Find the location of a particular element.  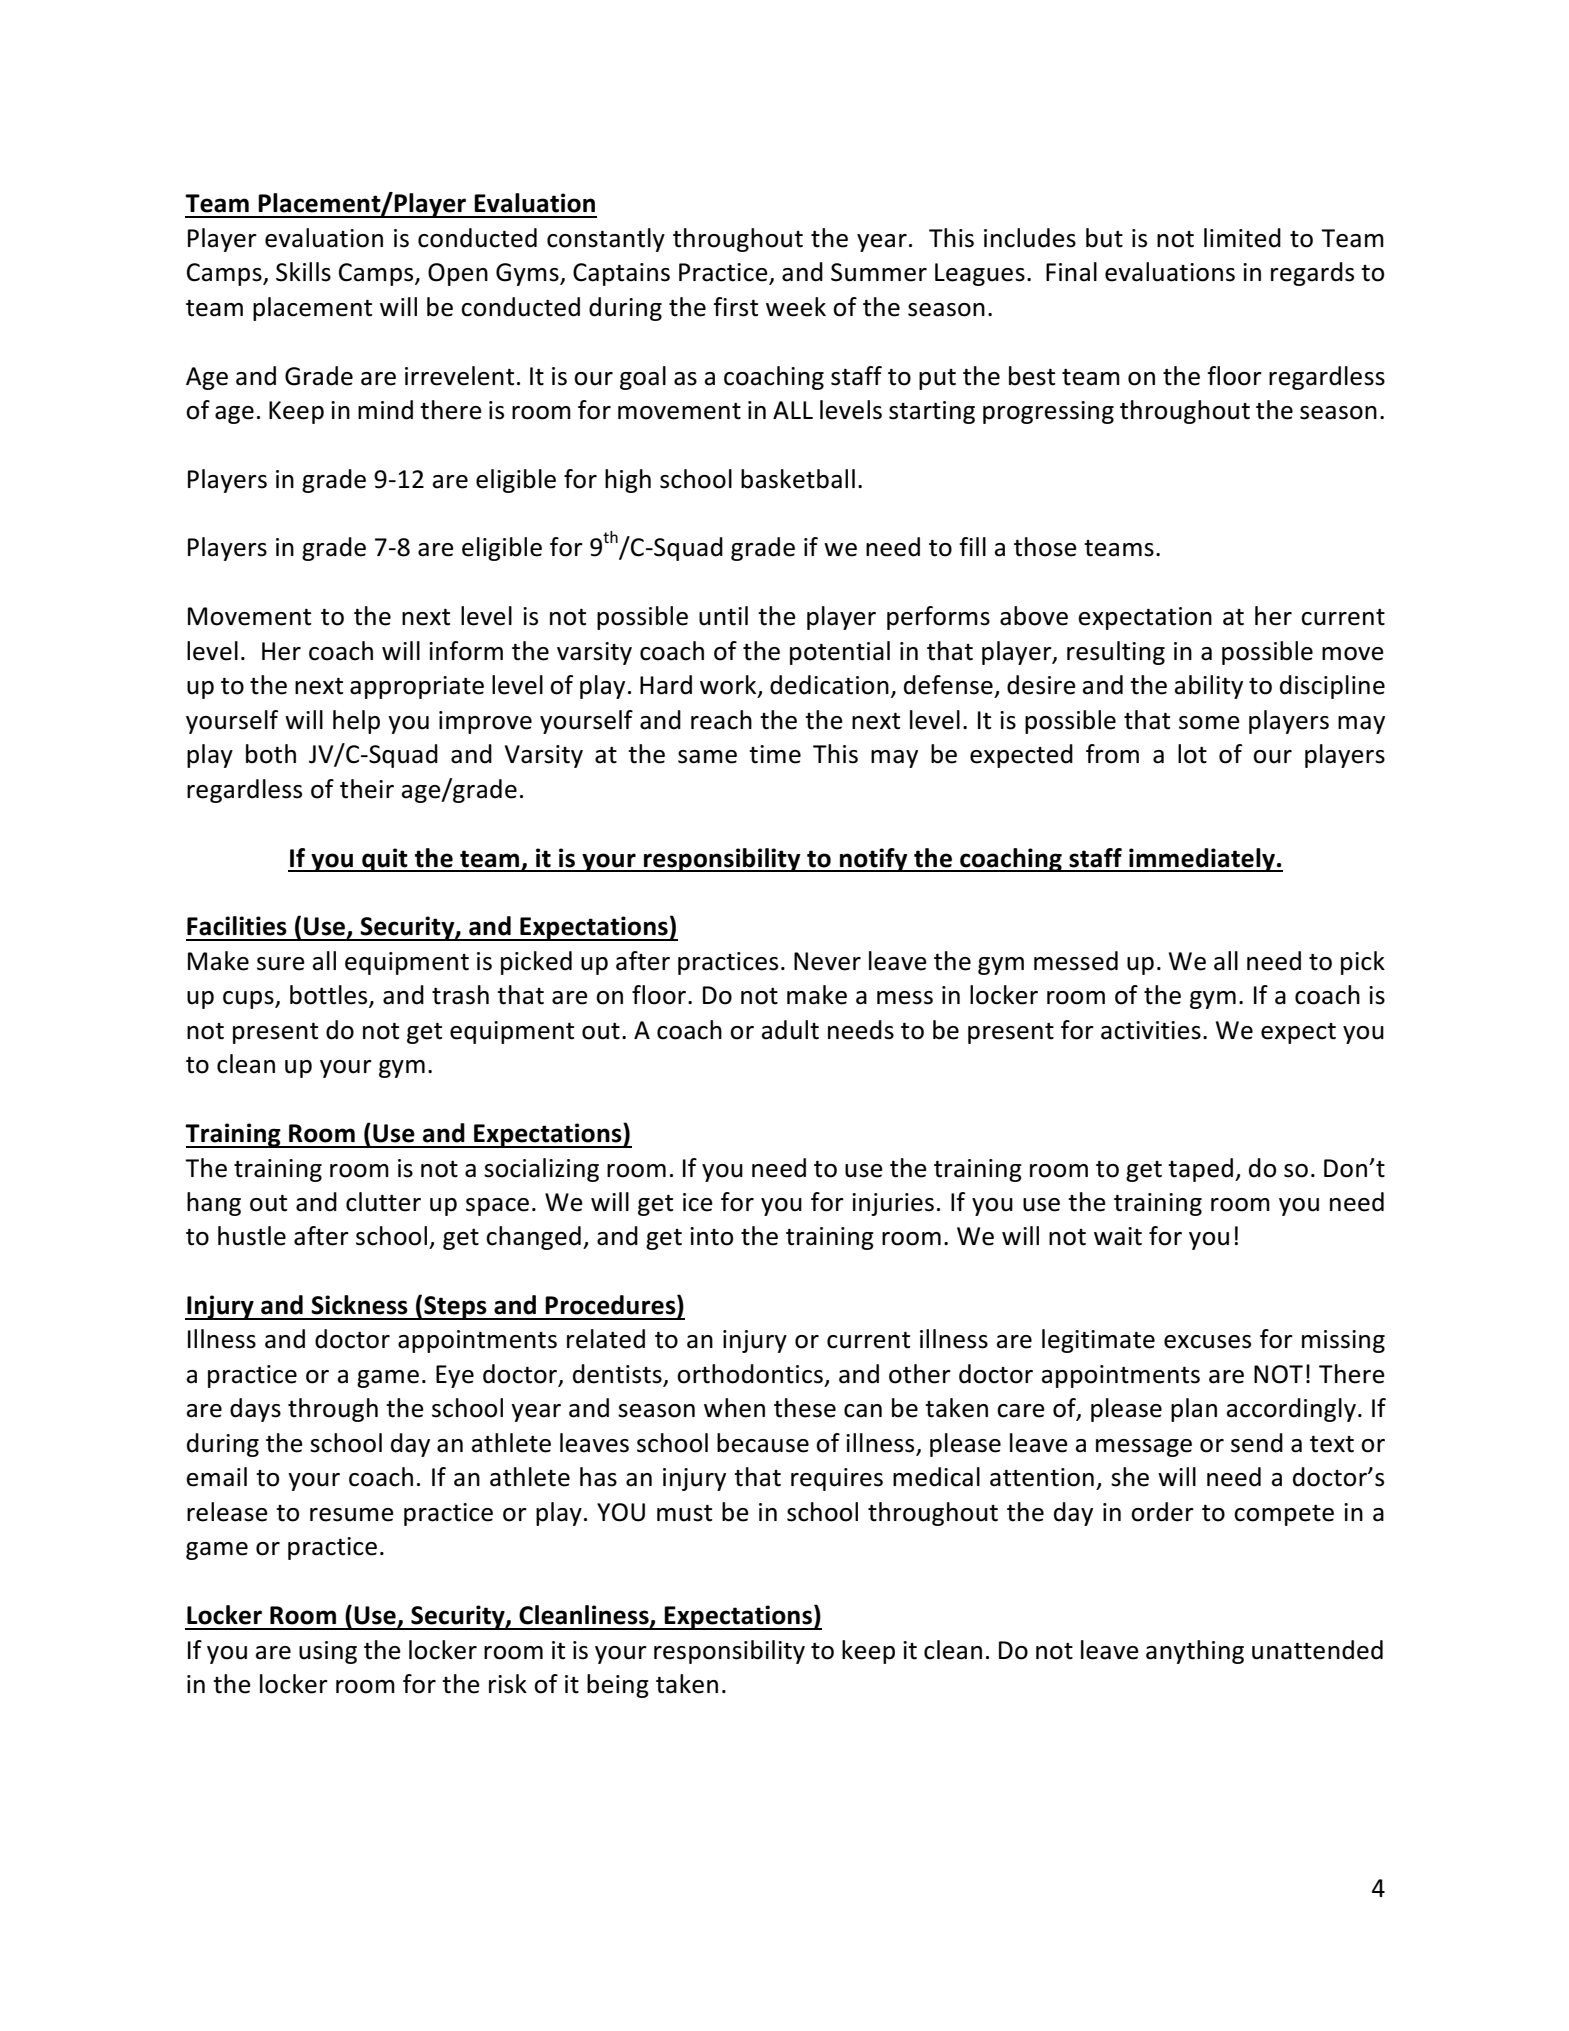

ability is located at coordinates (1209, 687).
